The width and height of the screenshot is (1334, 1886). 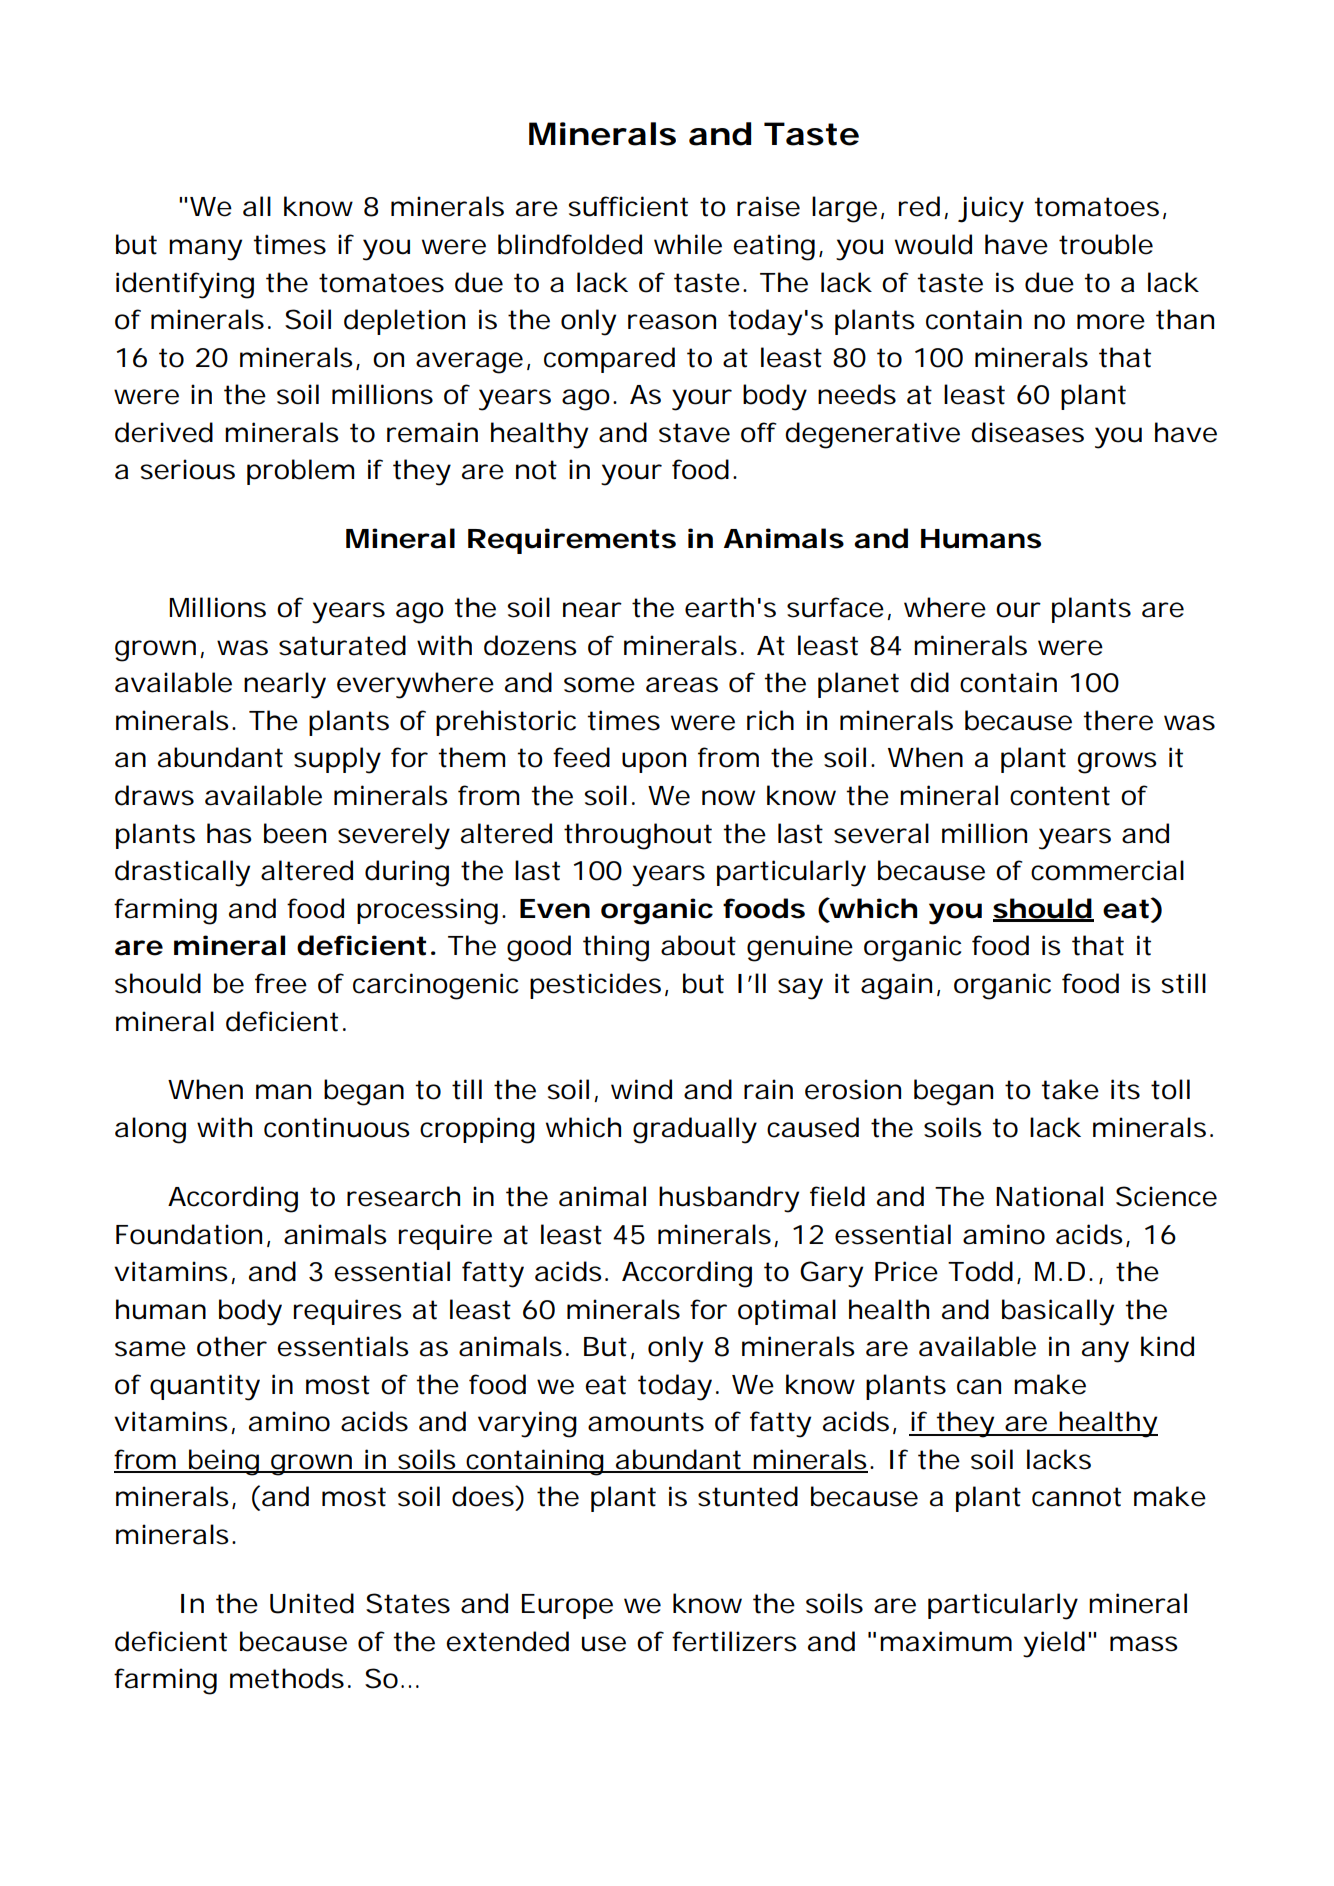 What do you see at coordinates (281, 983) in the screenshot?
I see `free` at bounding box center [281, 983].
